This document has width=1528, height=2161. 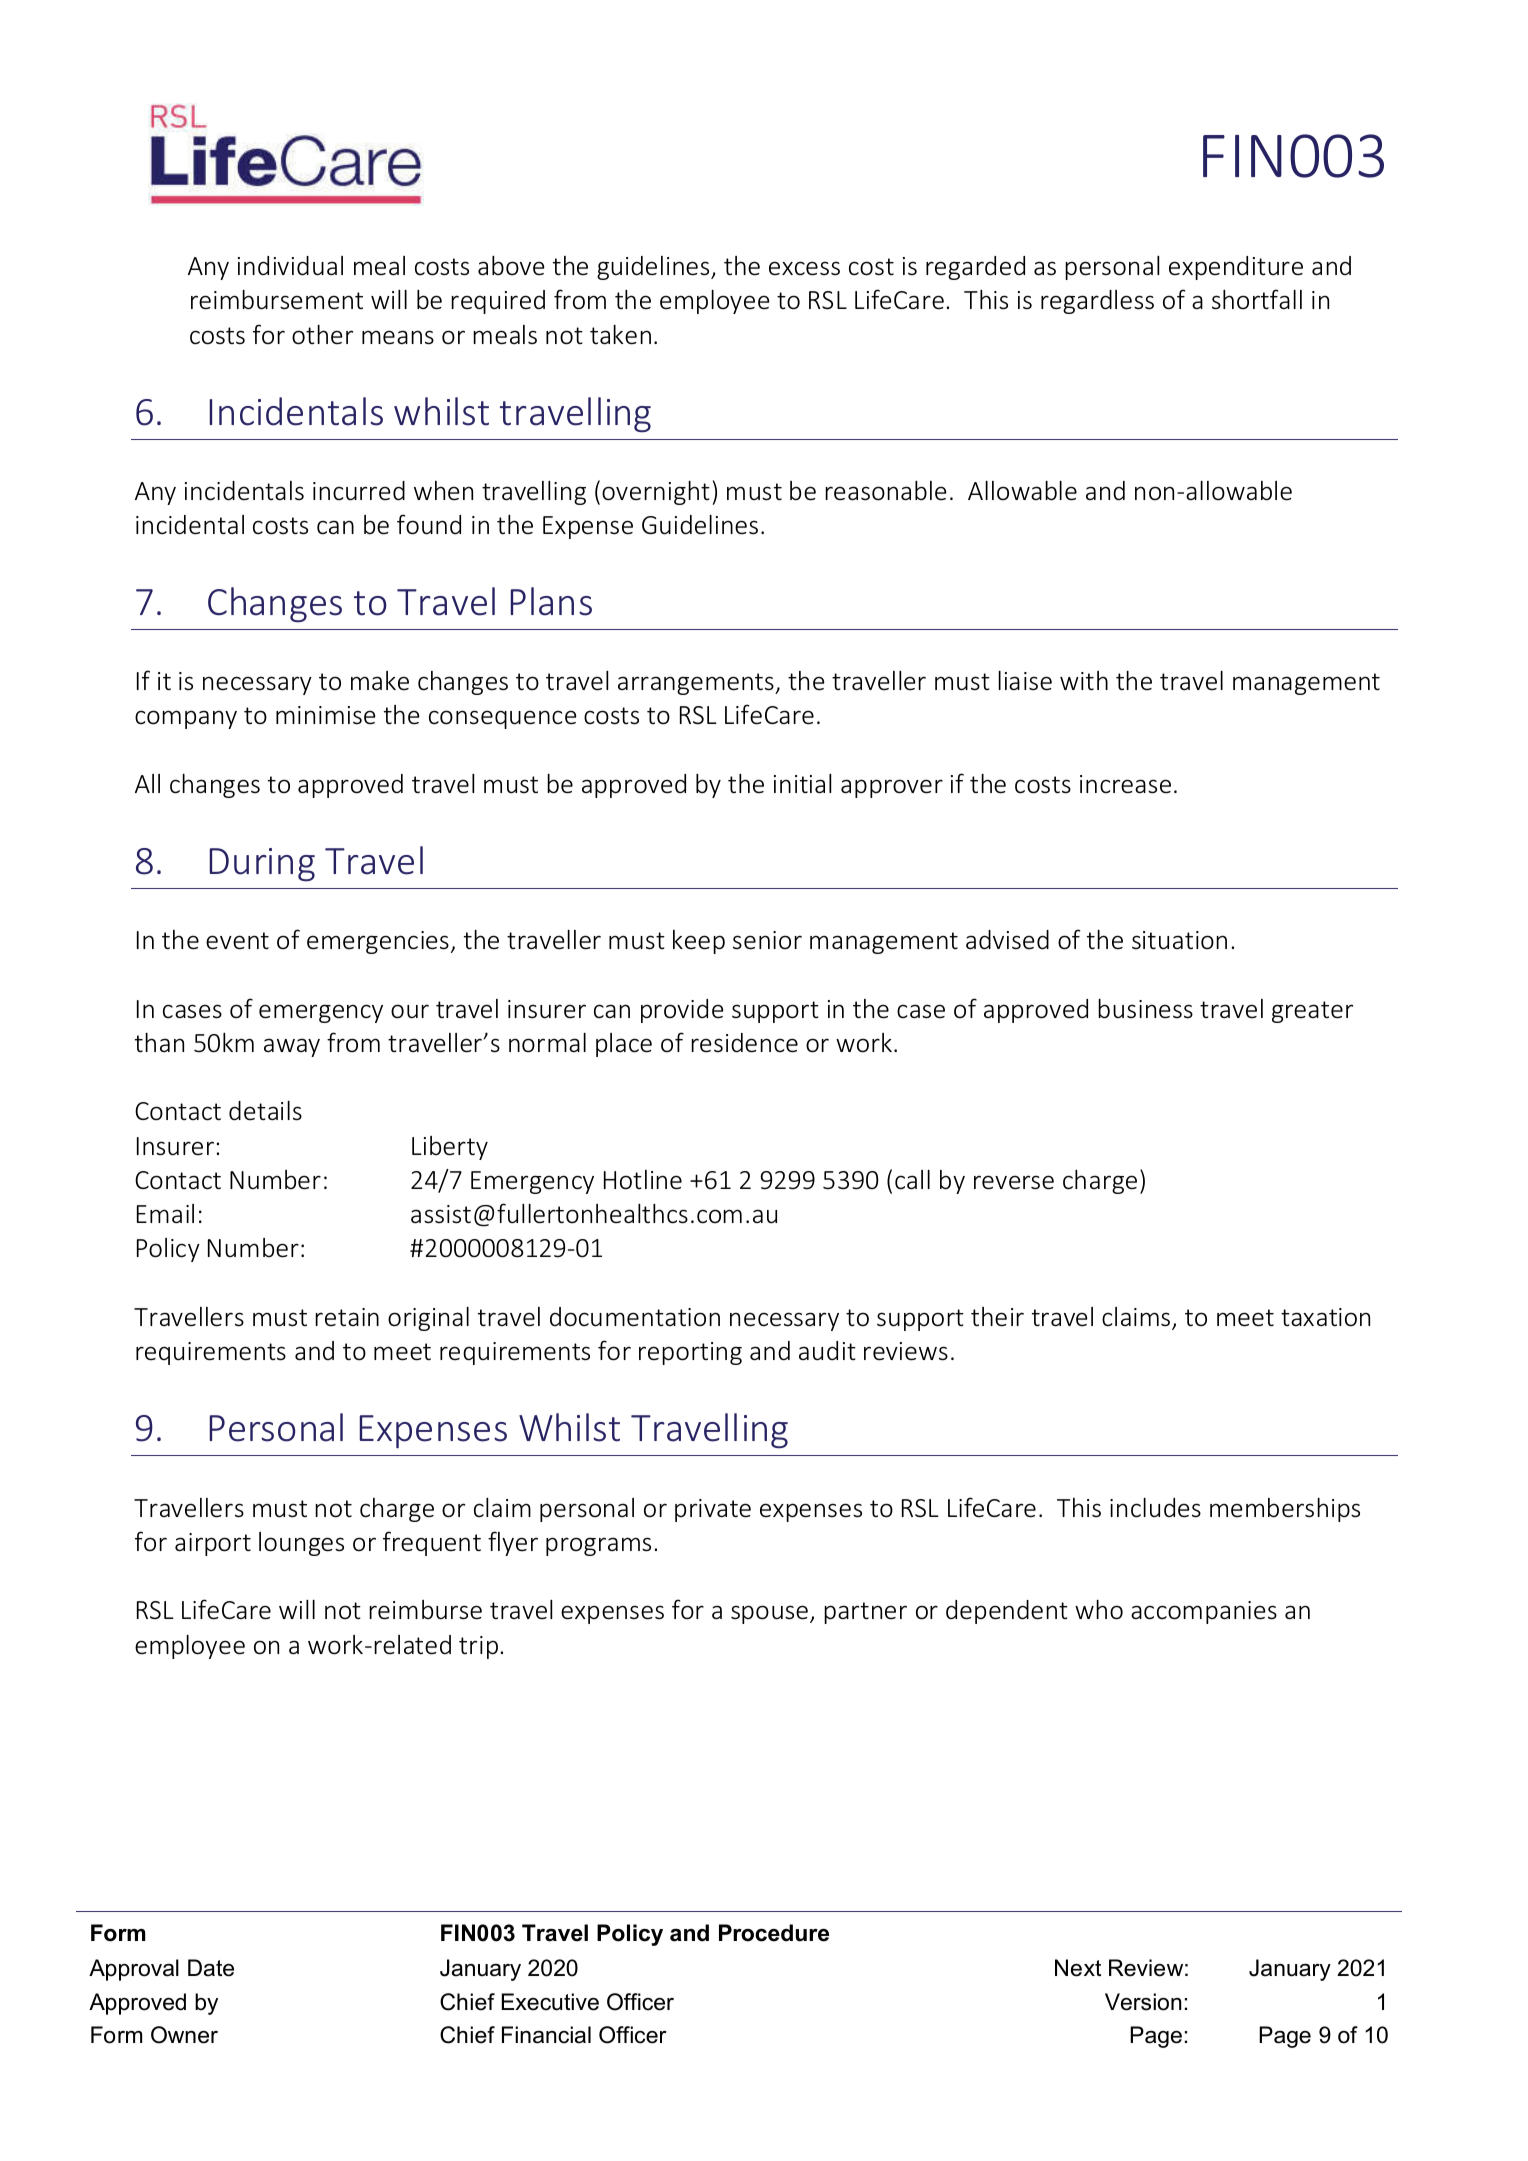 I want to click on Procedure, so click(x=774, y=1933).
